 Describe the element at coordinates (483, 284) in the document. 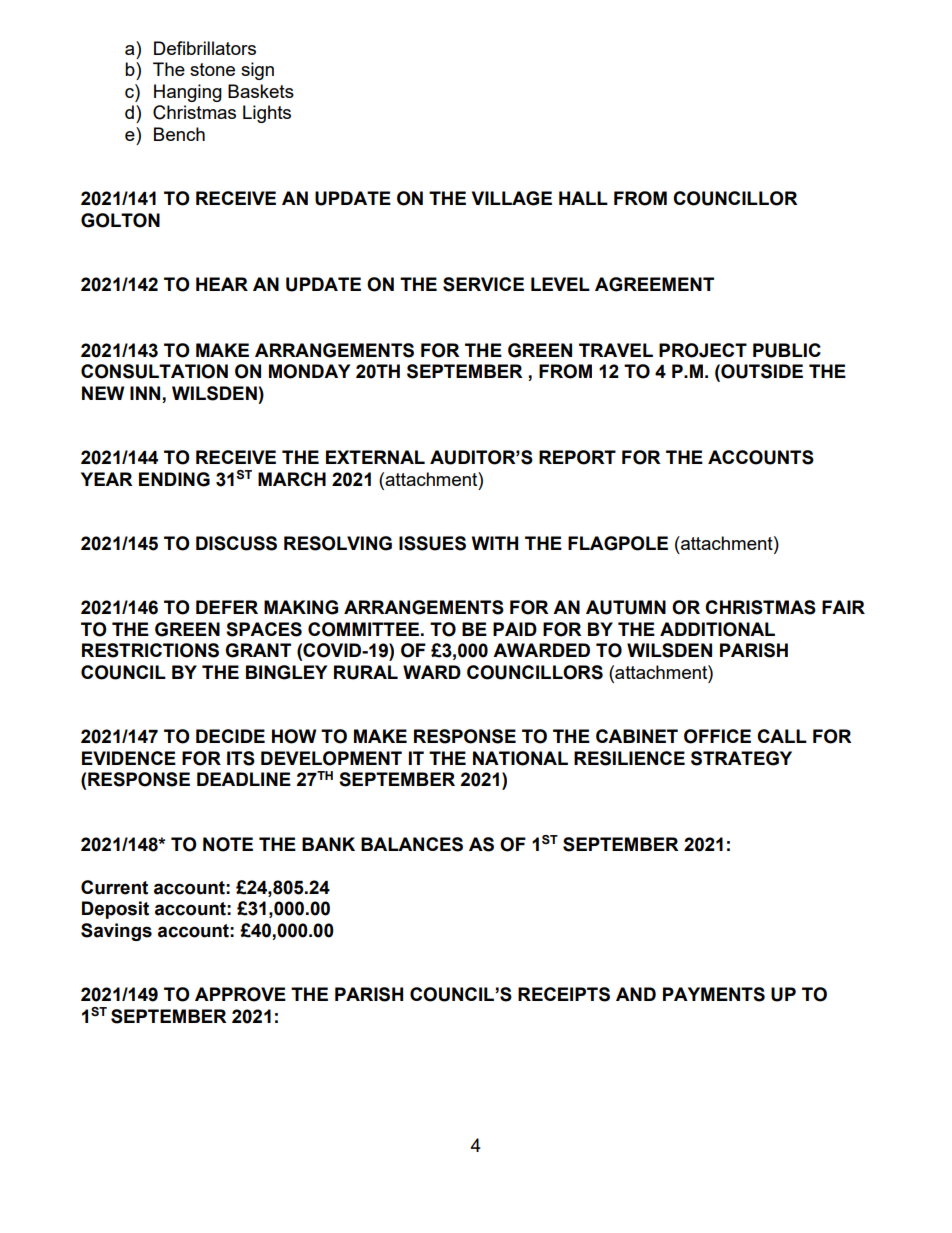

I see `SERVICE` at that location.
